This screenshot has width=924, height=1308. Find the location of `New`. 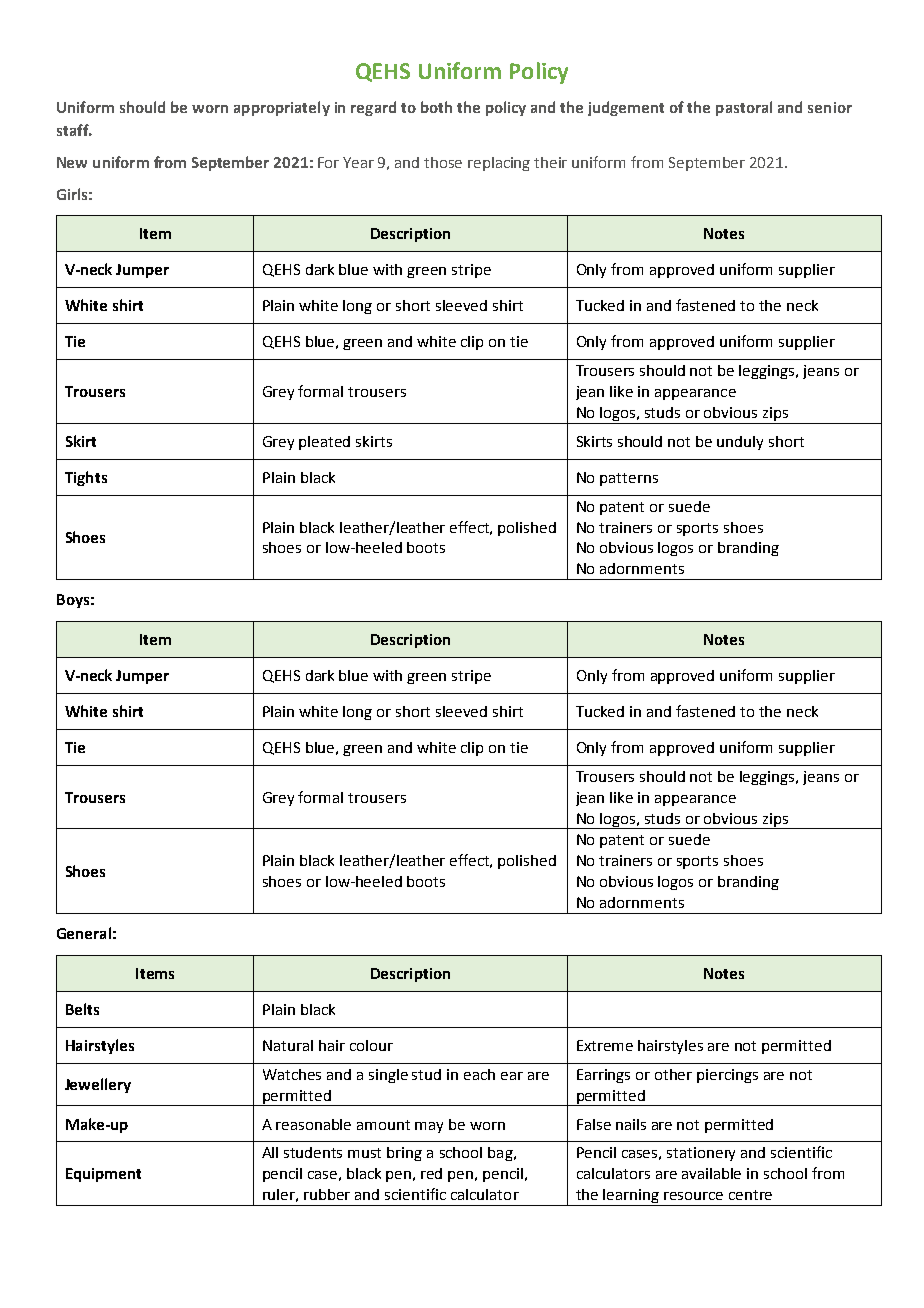

New is located at coordinates (72, 162).
